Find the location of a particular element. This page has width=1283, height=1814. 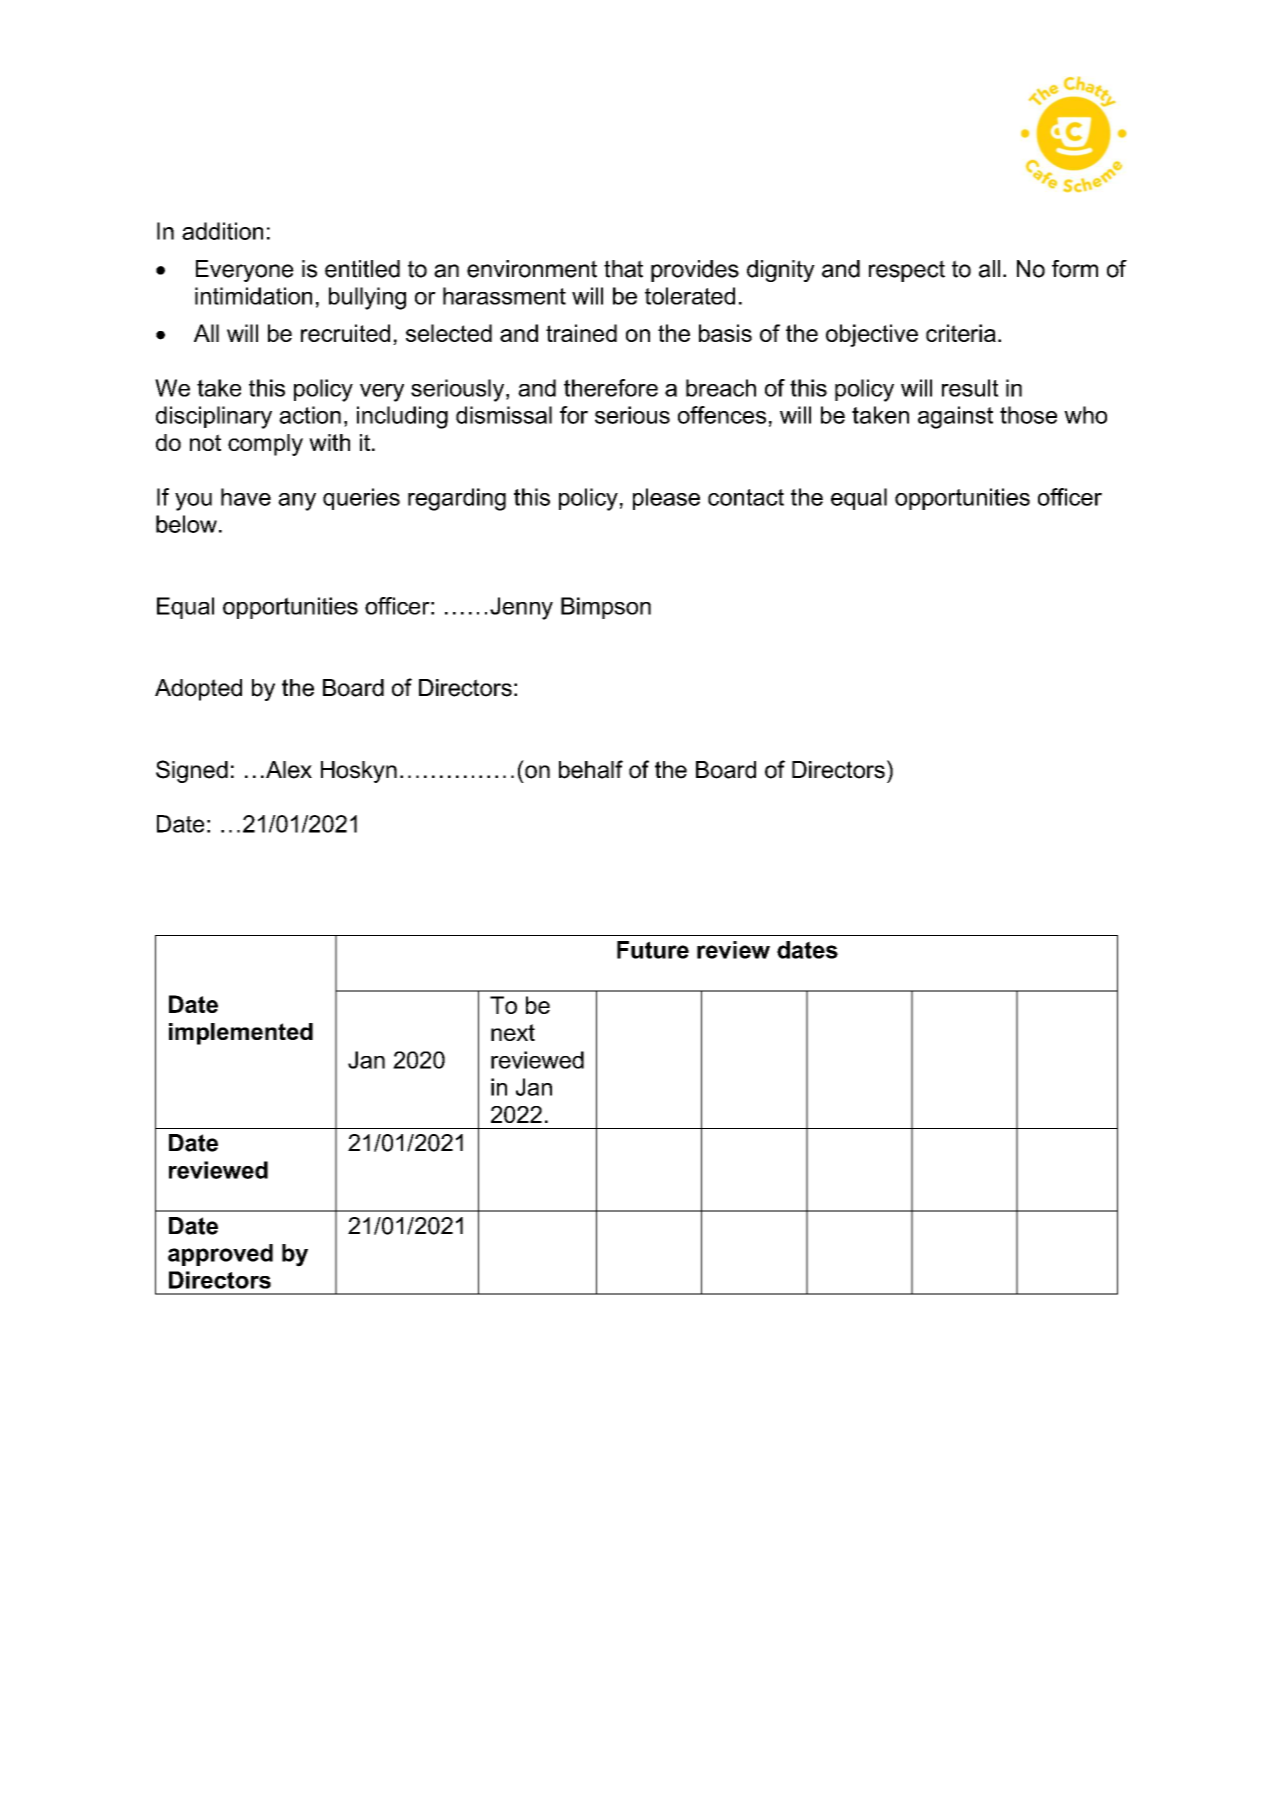

Future is located at coordinates (653, 950).
